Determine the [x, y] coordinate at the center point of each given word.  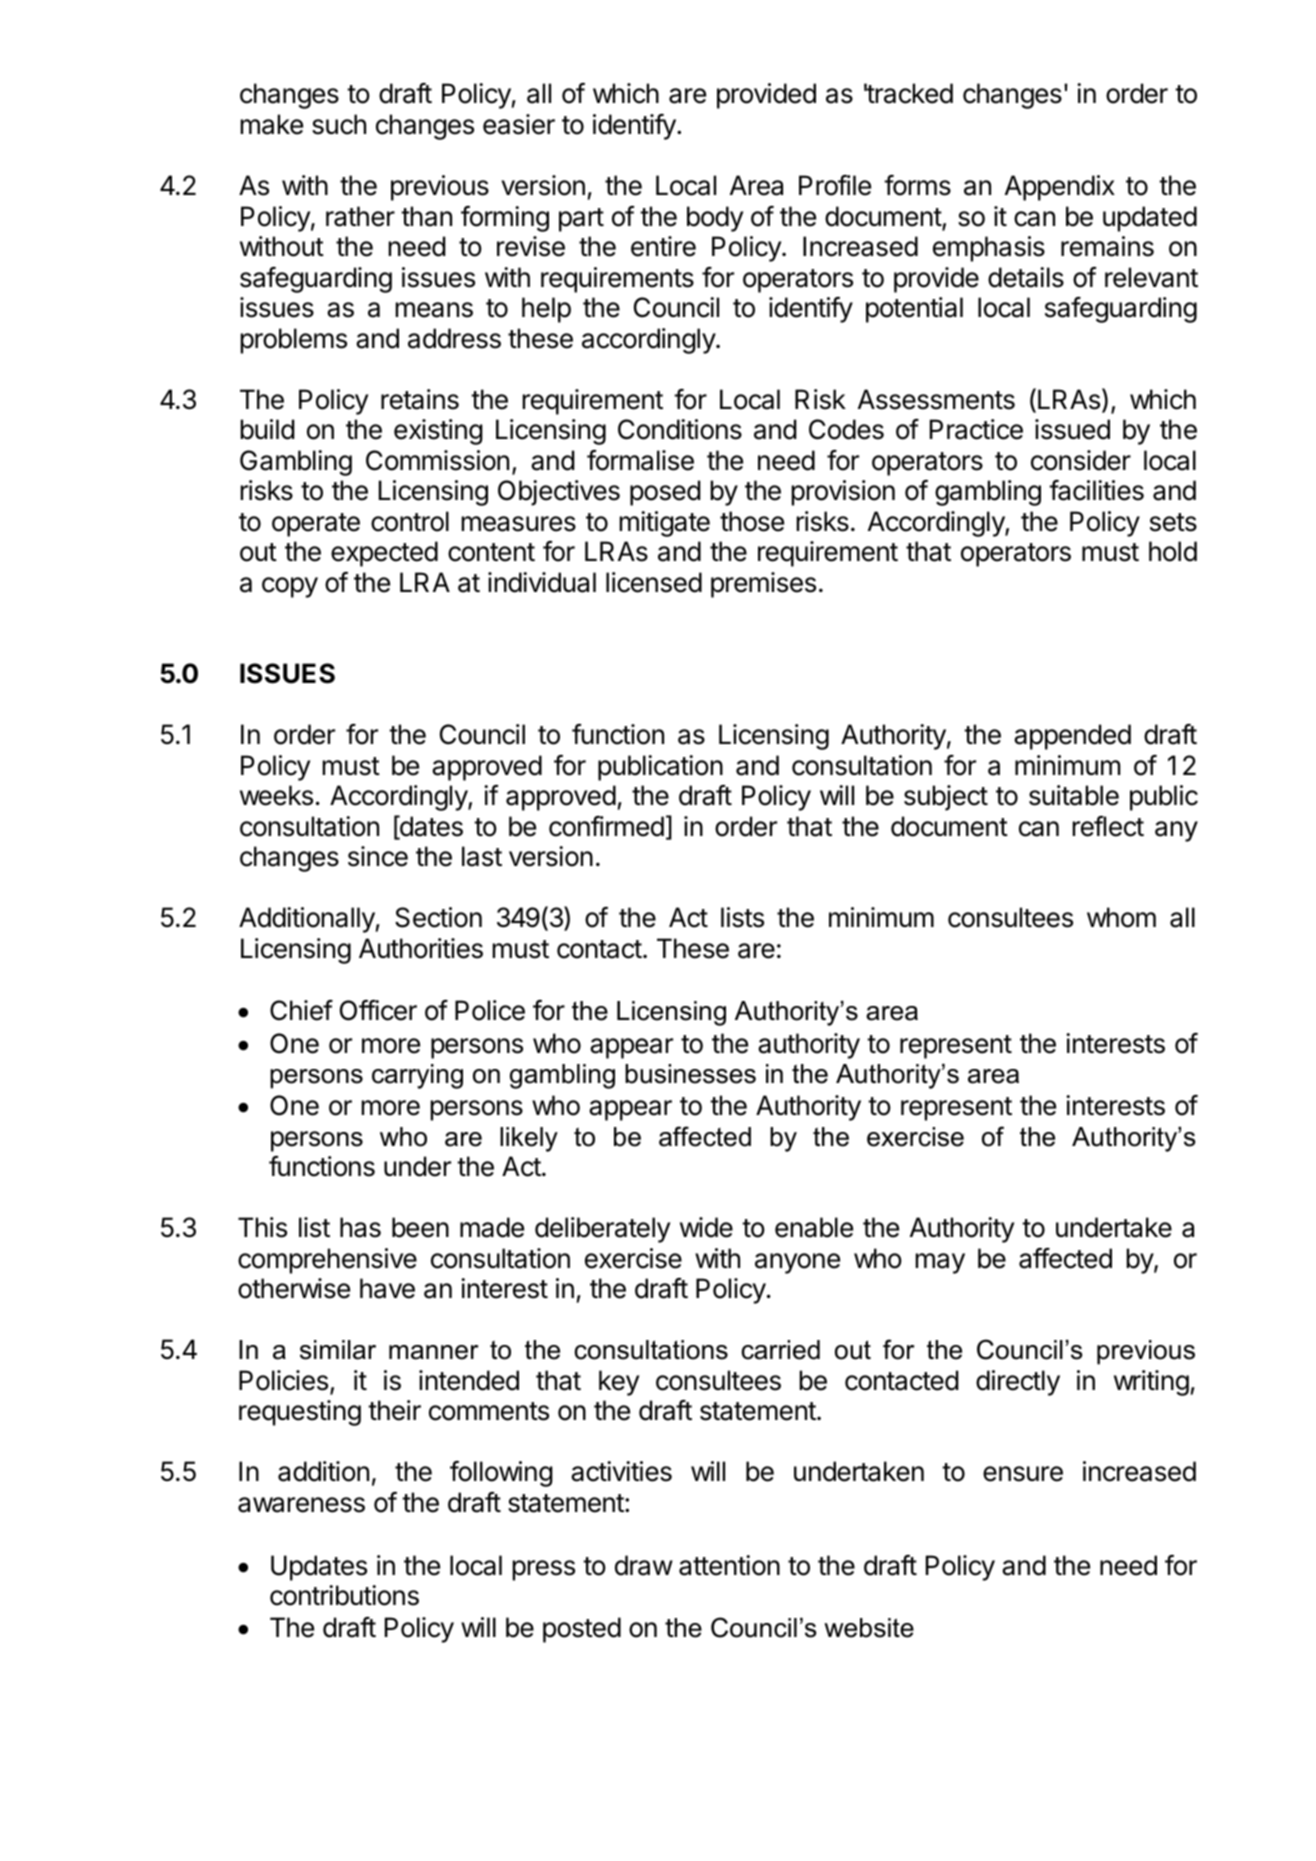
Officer [378, 1010]
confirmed [606, 826]
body [715, 219]
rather [360, 216]
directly [1018, 1383]
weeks [276, 795]
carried [781, 1350]
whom [1121, 917]
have [387, 1288]
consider [1081, 460]
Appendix [1060, 188]
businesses [690, 1074]
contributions [344, 1595]
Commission [437, 460]
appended [1072, 737]
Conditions [680, 429]
